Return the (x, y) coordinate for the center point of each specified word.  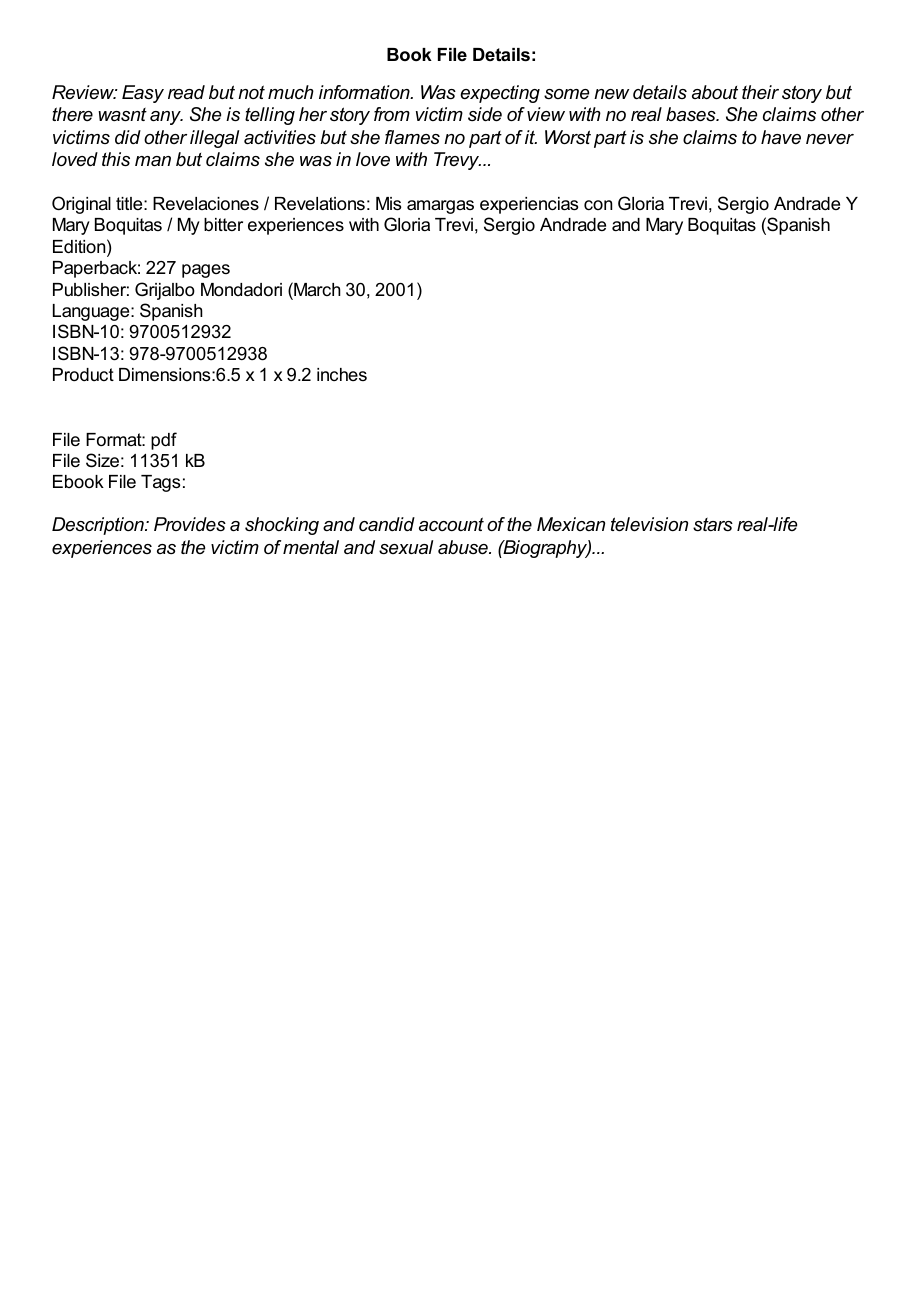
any (166, 118)
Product (83, 374)
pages (206, 271)
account (451, 524)
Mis (388, 204)
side (485, 114)
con (598, 205)
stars (713, 524)
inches (342, 374)
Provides (190, 524)
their (760, 92)
